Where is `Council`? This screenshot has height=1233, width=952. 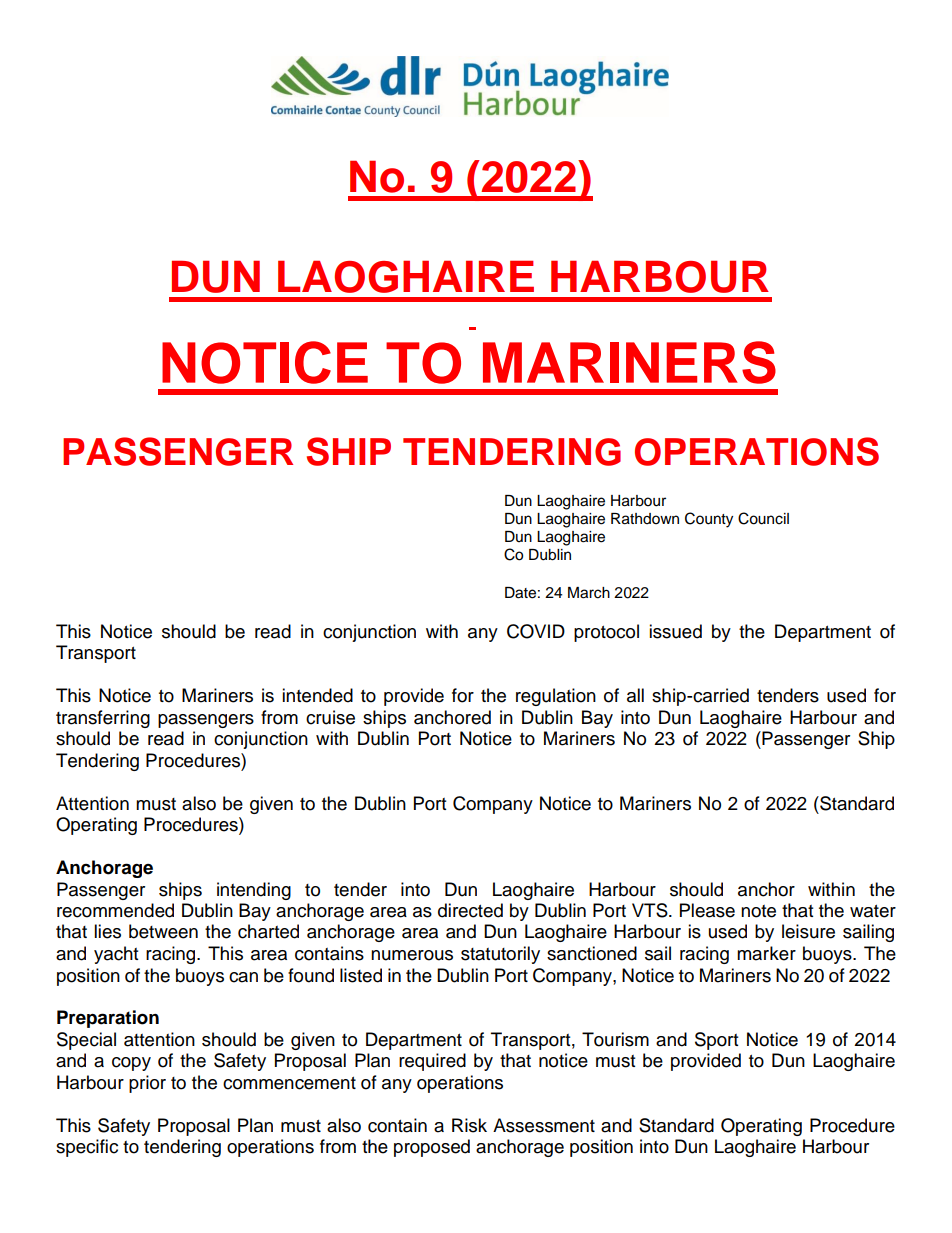
Council is located at coordinates (763, 518).
